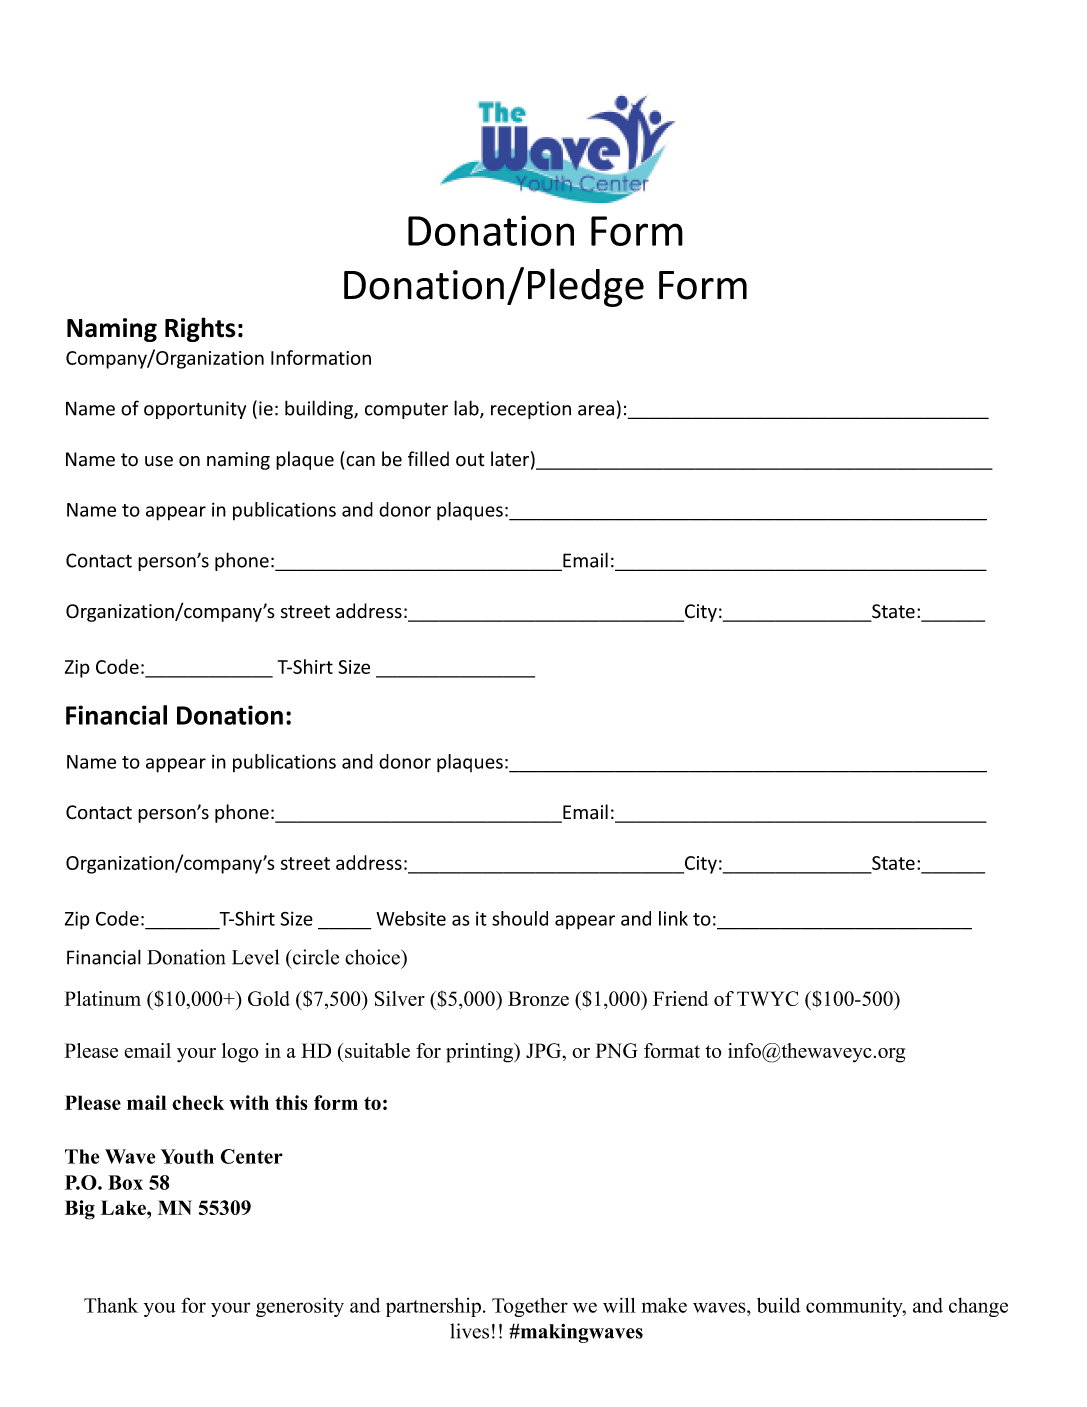  What do you see at coordinates (200, 329) in the image?
I see `Rights` at bounding box center [200, 329].
